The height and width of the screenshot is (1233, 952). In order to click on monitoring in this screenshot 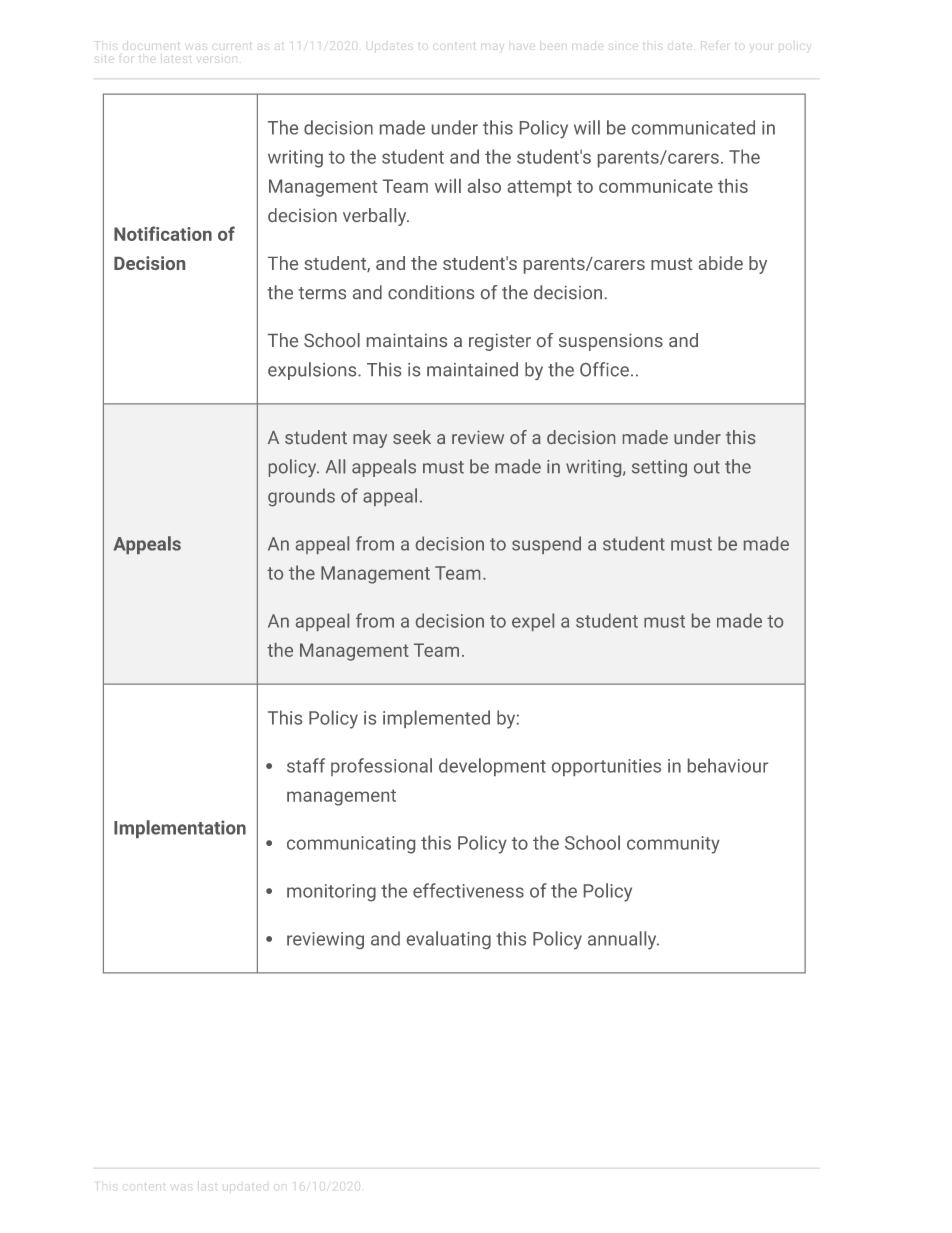, I will do `click(331, 893)`.
